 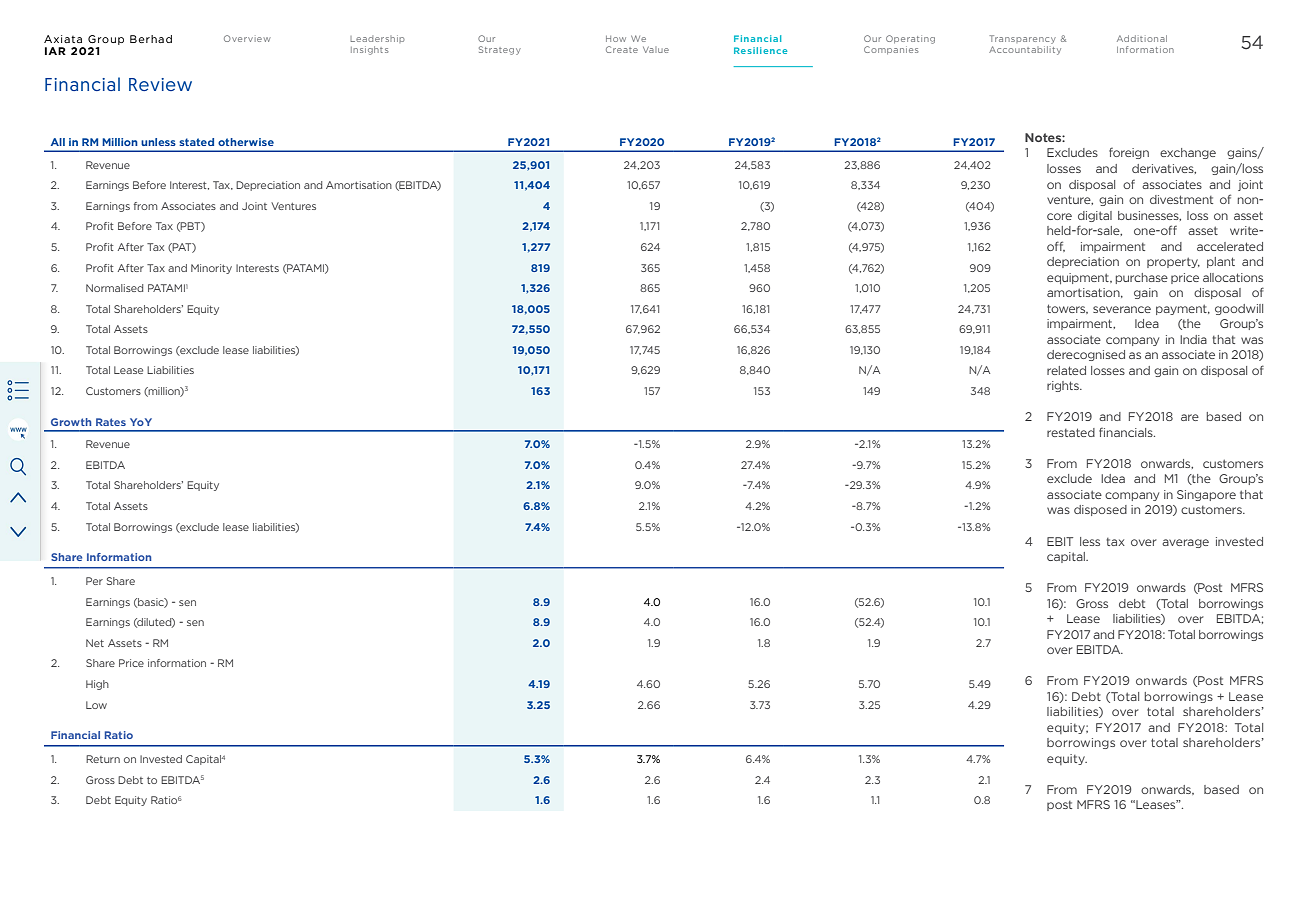 What do you see at coordinates (111, 422) in the screenshot?
I see `Rates` at bounding box center [111, 422].
